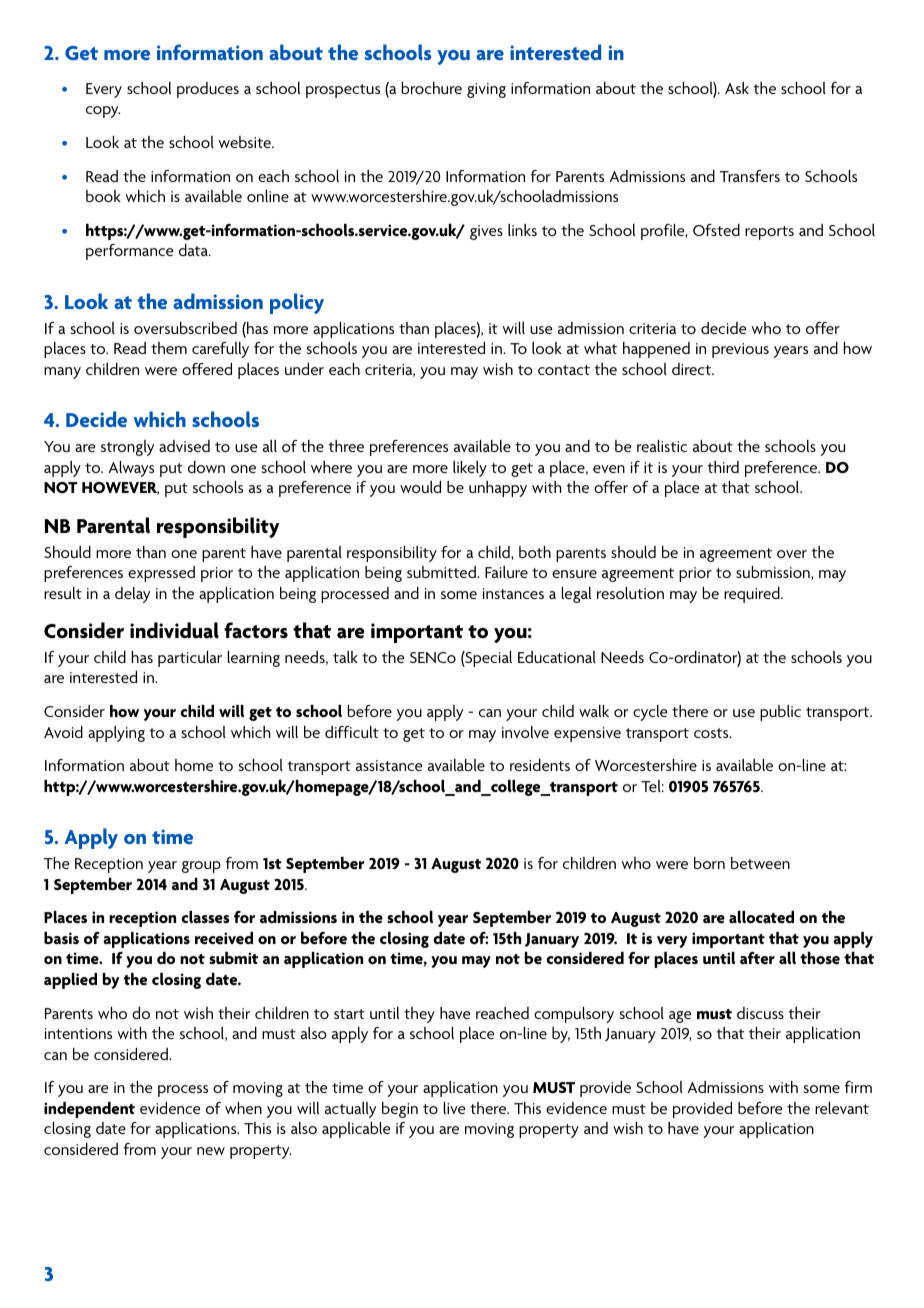  Describe the element at coordinates (89, 1110) in the screenshot. I see `independent` at that location.
